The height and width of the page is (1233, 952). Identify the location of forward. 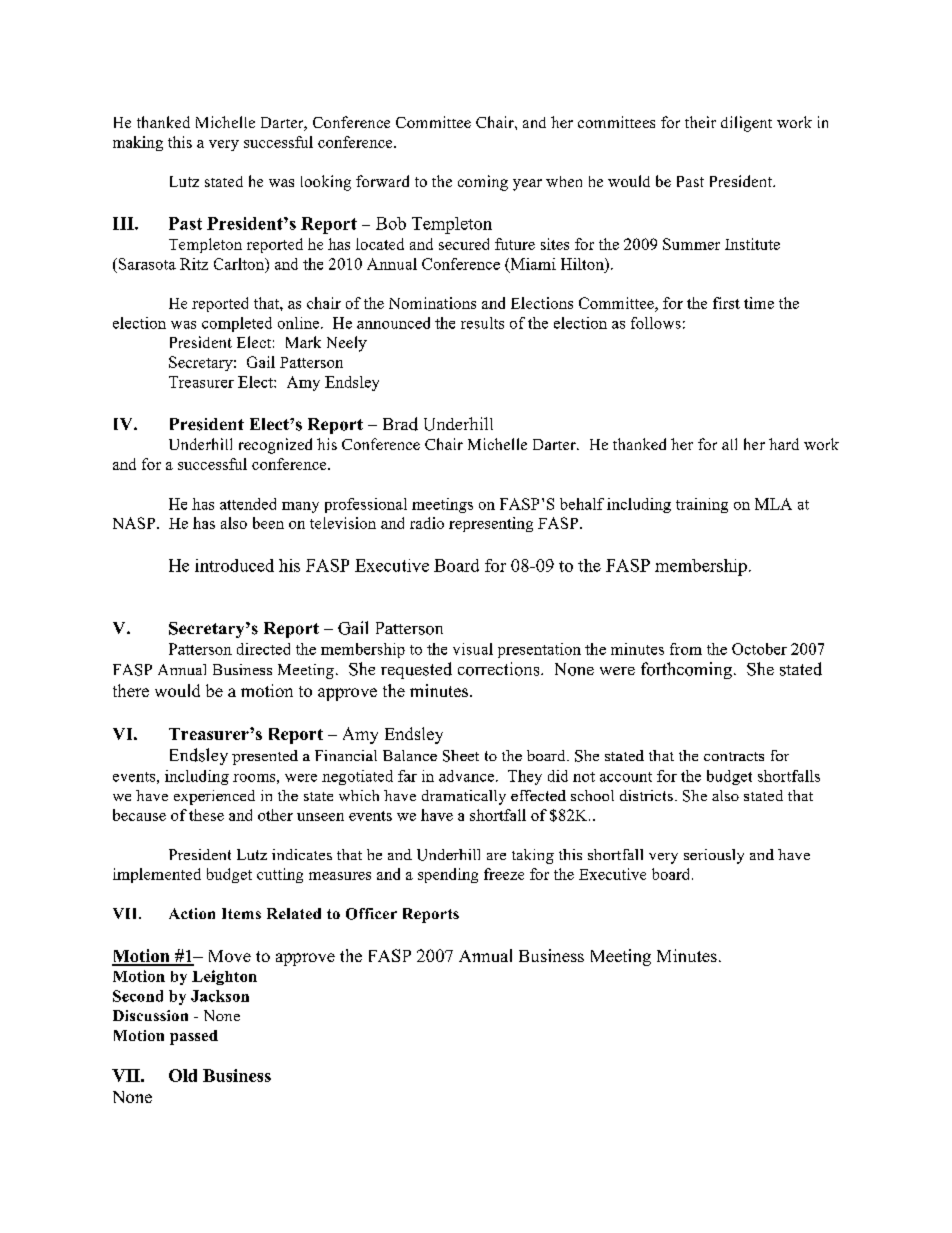
(382, 181).
